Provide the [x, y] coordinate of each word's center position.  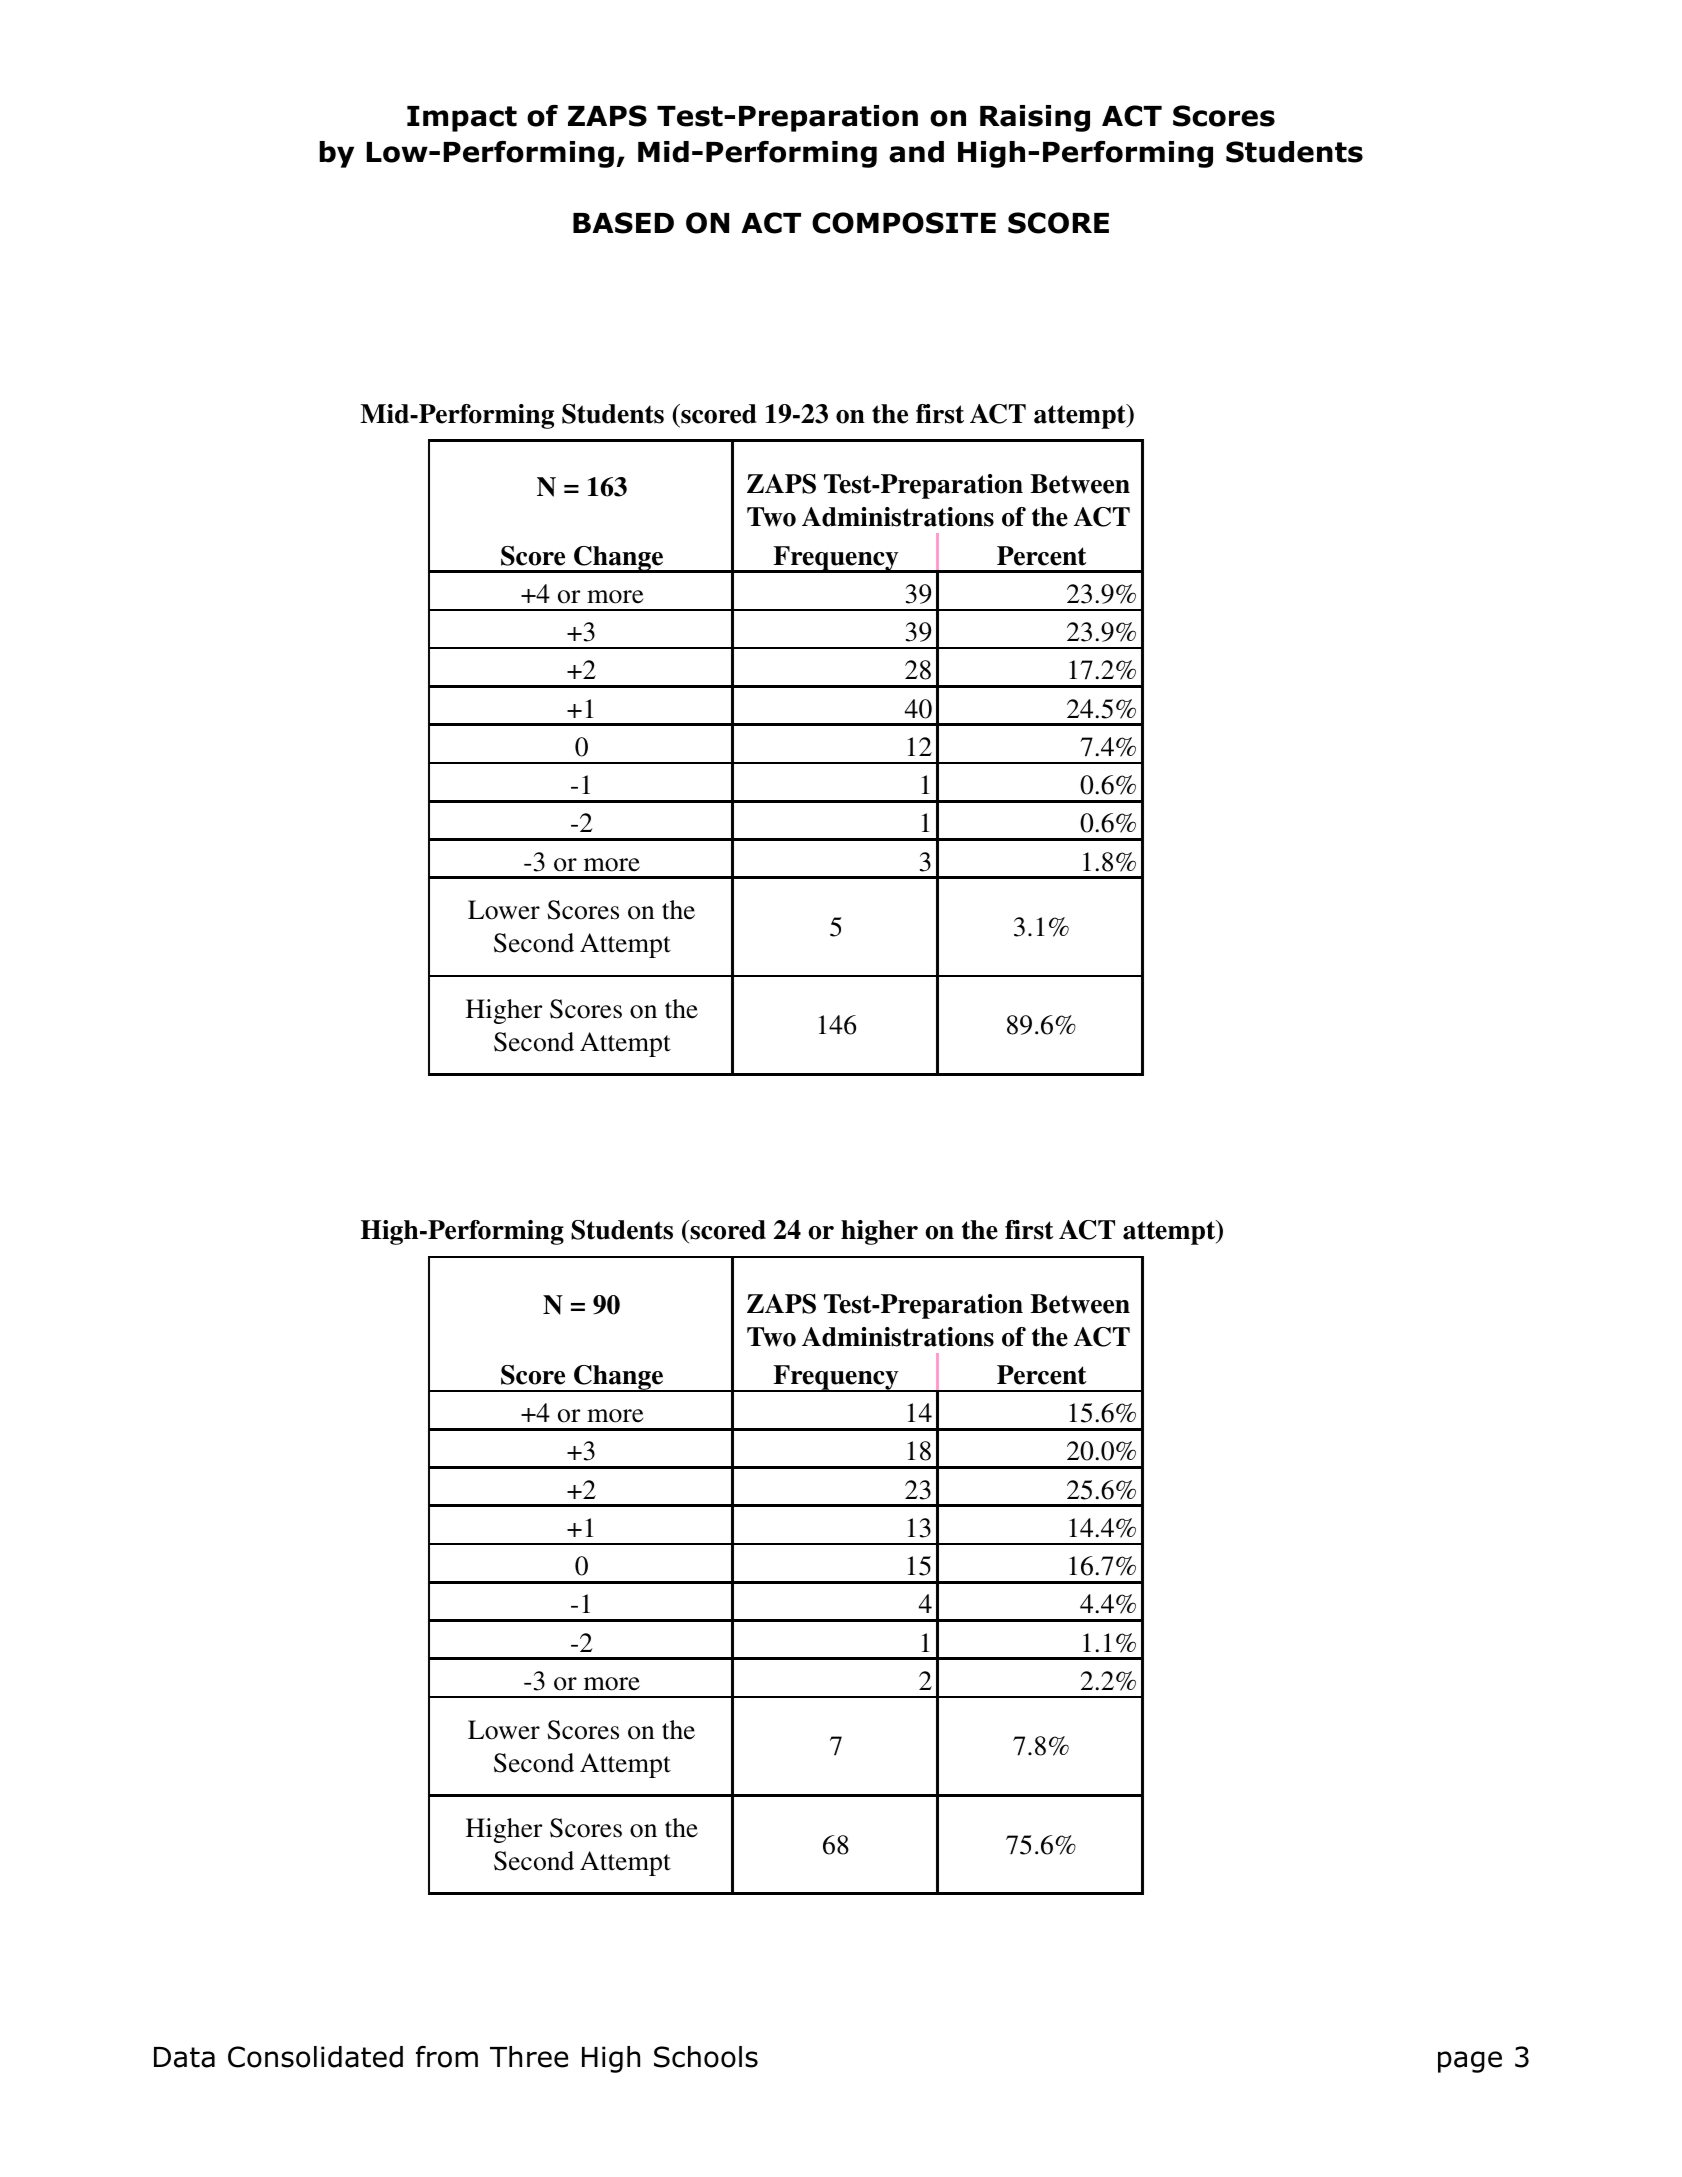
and [916, 152]
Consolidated [315, 2057]
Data [184, 2057]
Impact [462, 119]
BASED [623, 223]
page [1470, 2062]
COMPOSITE [904, 223]
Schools [706, 2057]
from [447, 2057]
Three [529, 2057]
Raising [1035, 118]
